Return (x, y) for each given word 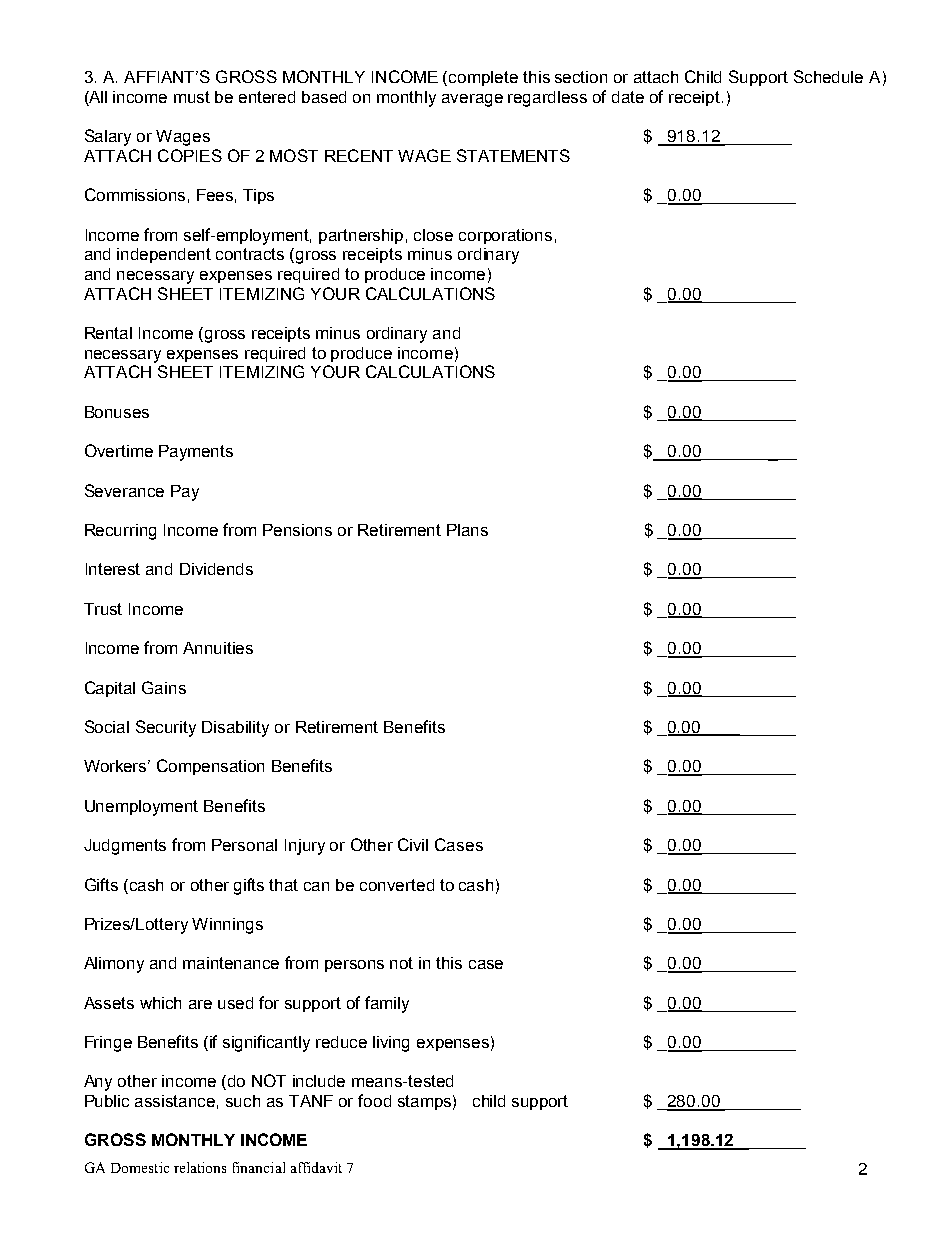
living (391, 1044)
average (472, 100)
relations (200, 1167)
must (192, 97)
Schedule (828, 76)
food (374, 1100)
